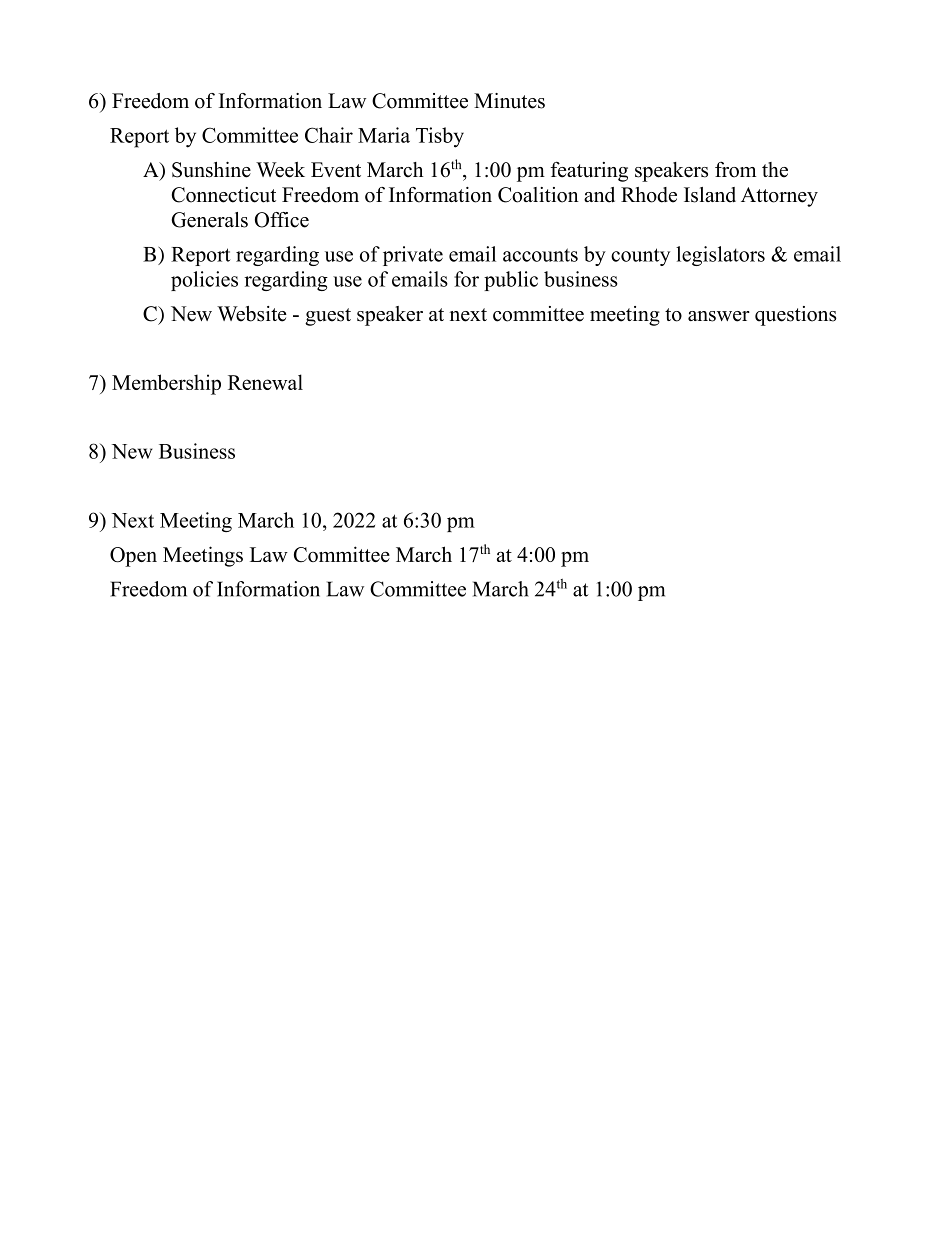 Image resolution: width=952 pixels, height=1233 pixels. What do you see at coordinates (133, 557) in the page?
I see `Open` at bounding box center [133, 557].
